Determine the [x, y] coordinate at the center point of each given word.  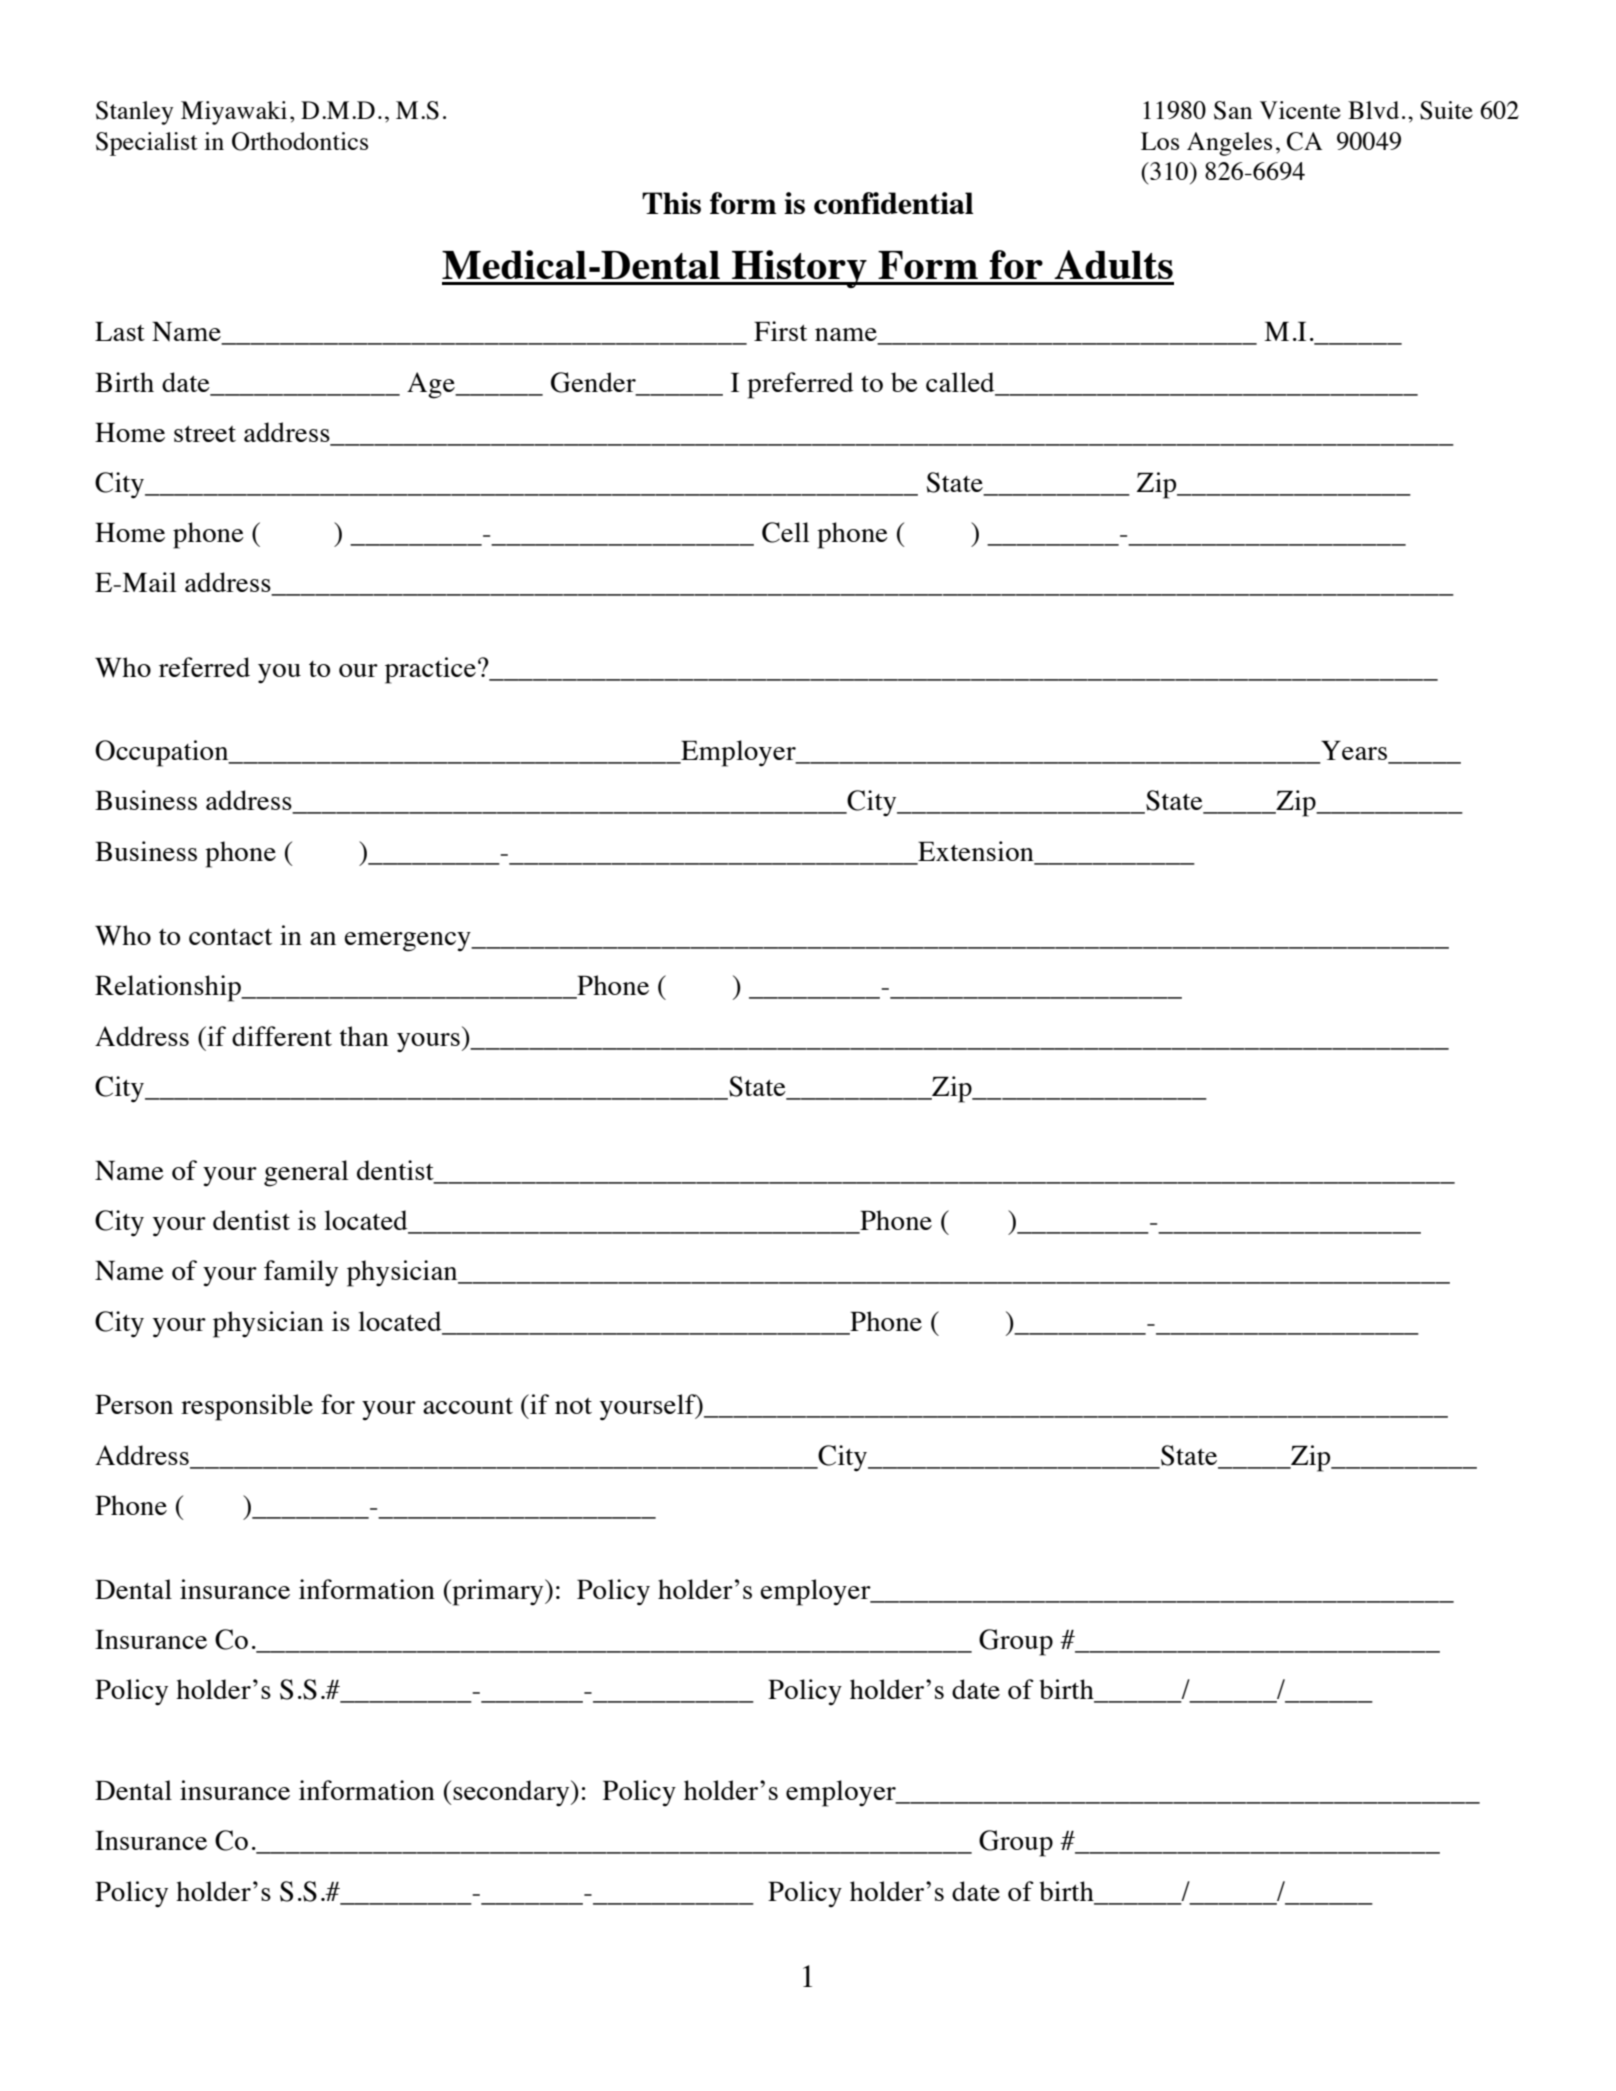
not [573, 1406]
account [468, 1406]
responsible [247, 1407]
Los [1160, 141]
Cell [785, 532]
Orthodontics [300, 141]
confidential [893, 203]
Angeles [1229, 144]
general [306, 1173]
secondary [512, 1793]
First [780, 331]
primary [498, 1592]
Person [134, 1404]
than [364, 1036]
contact [230, 936]
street [205, 433]
